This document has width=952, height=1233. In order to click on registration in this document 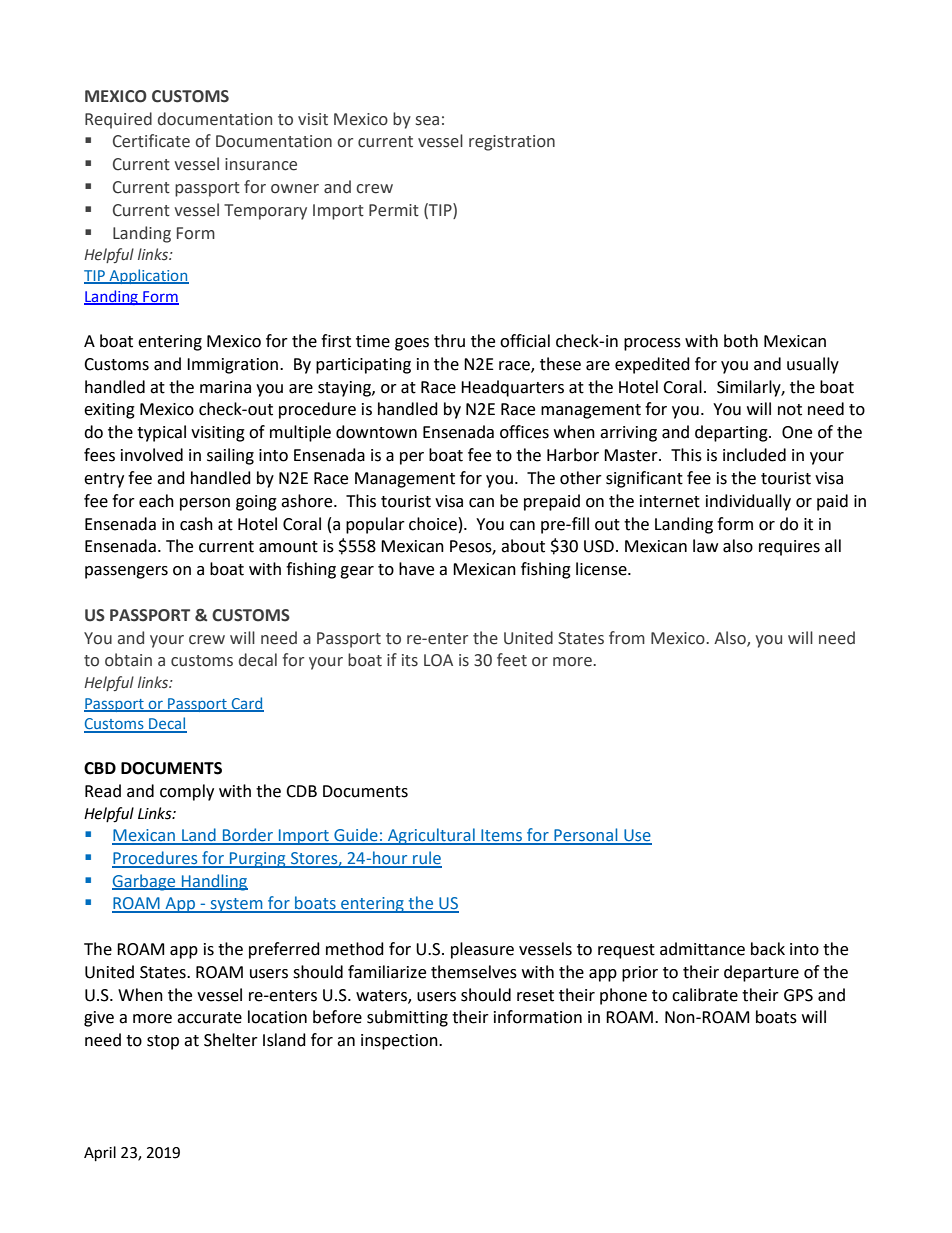, I will do `click(512, 143)`.
